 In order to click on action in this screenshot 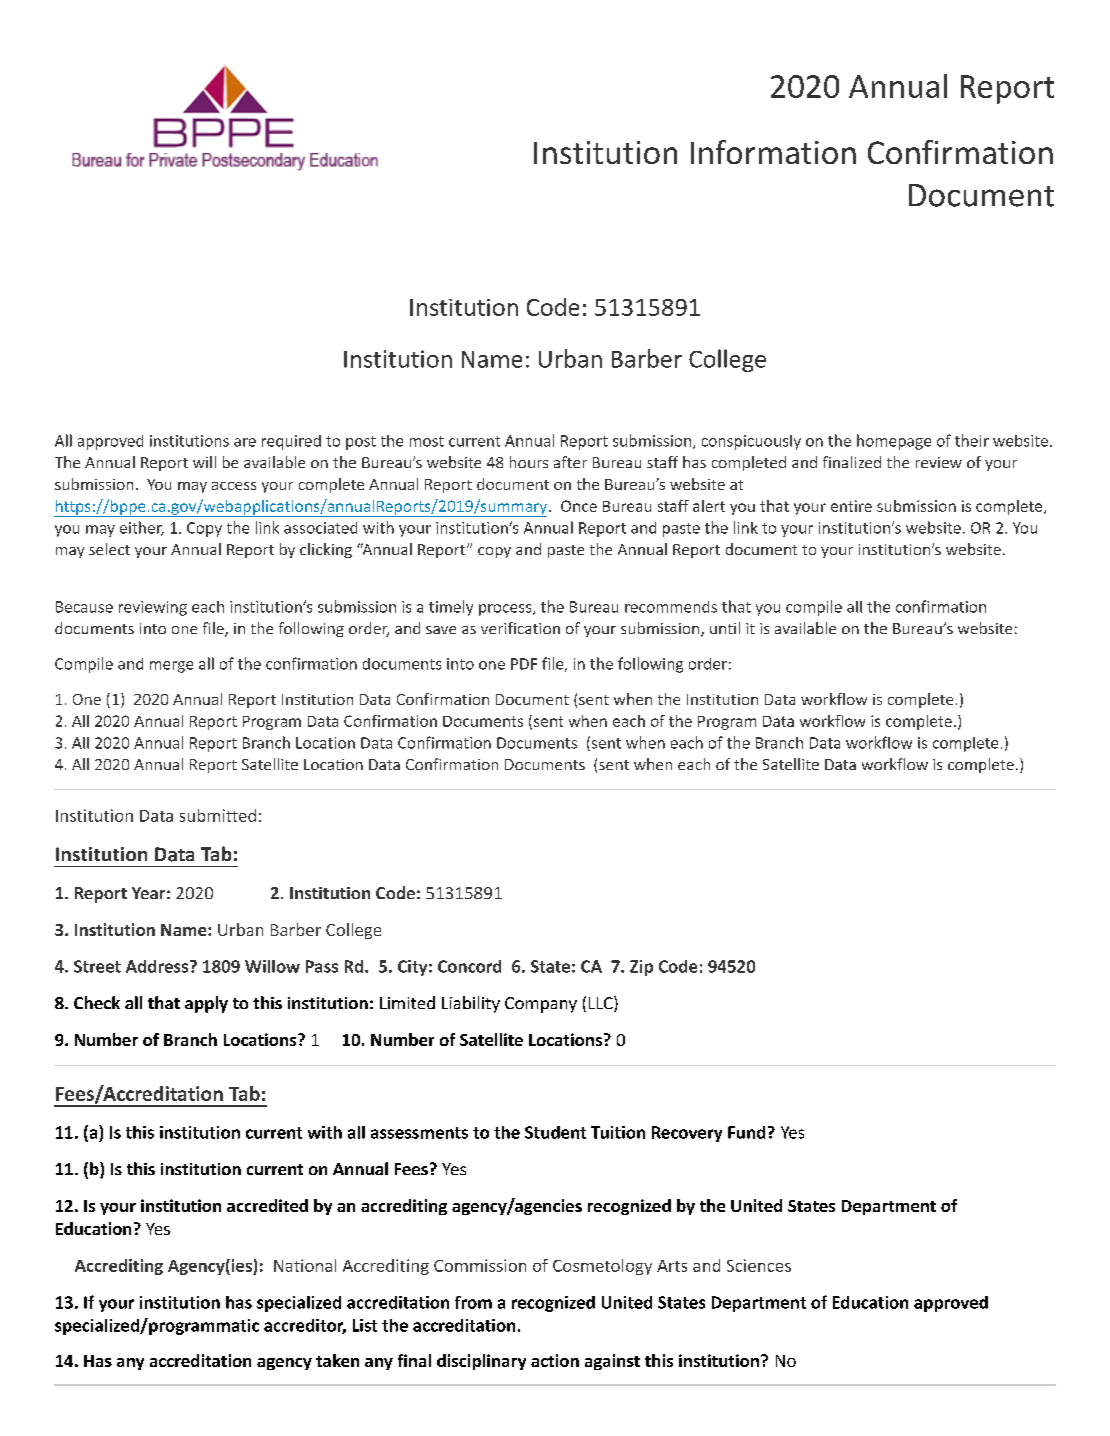, I will do `click(555, 1360)`.
